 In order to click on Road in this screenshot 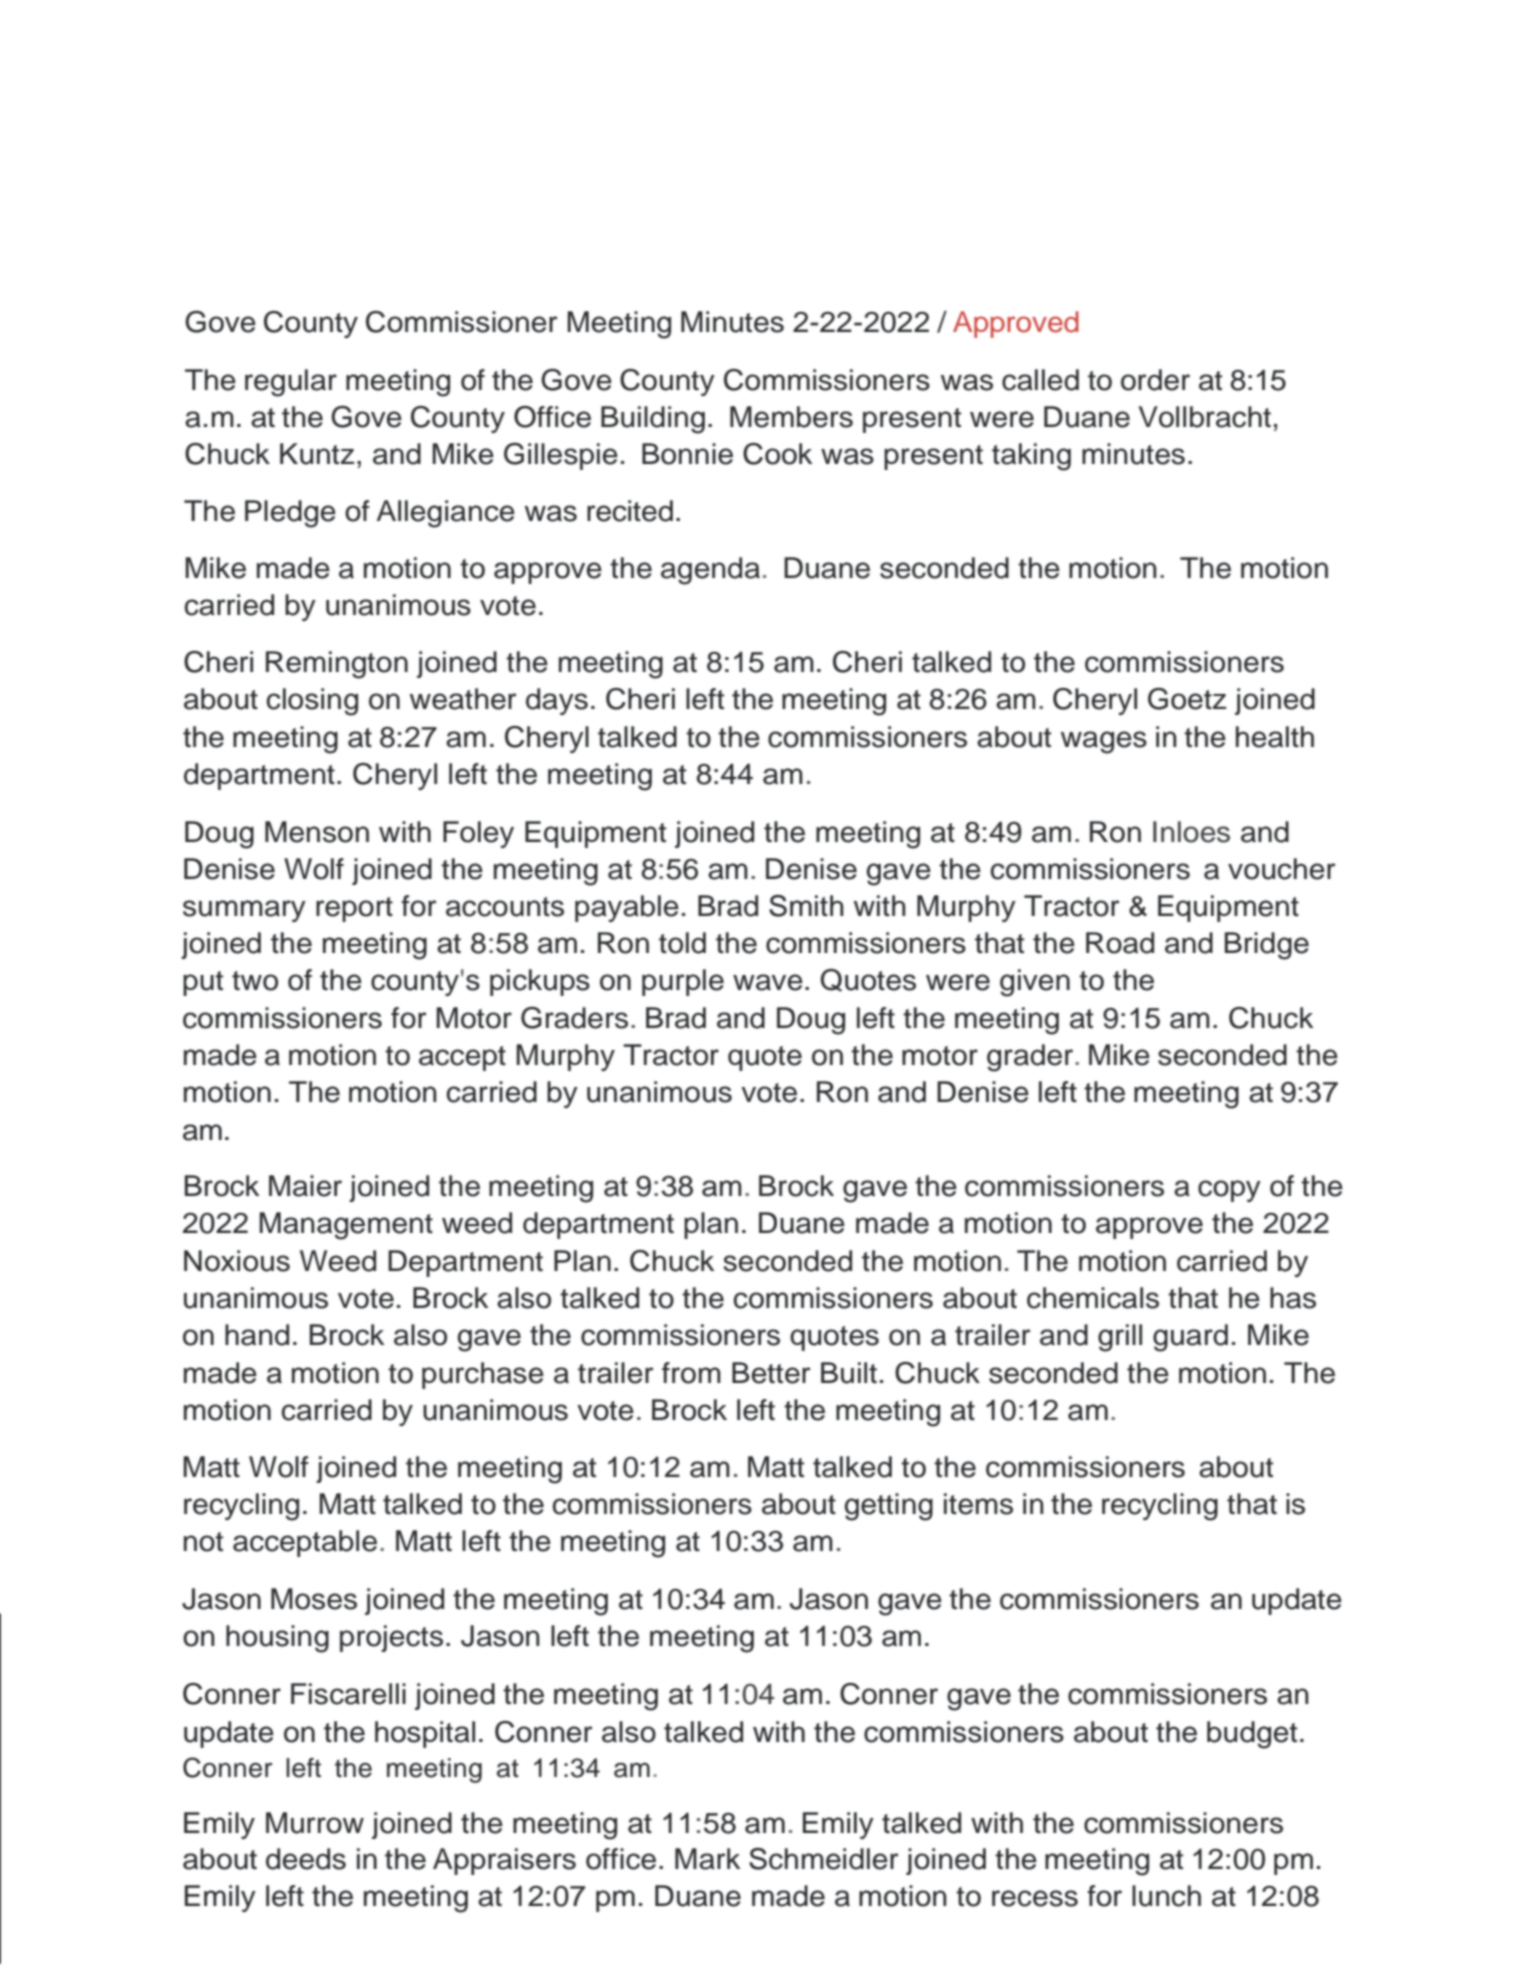, I will do `click(1120, 943)`.
